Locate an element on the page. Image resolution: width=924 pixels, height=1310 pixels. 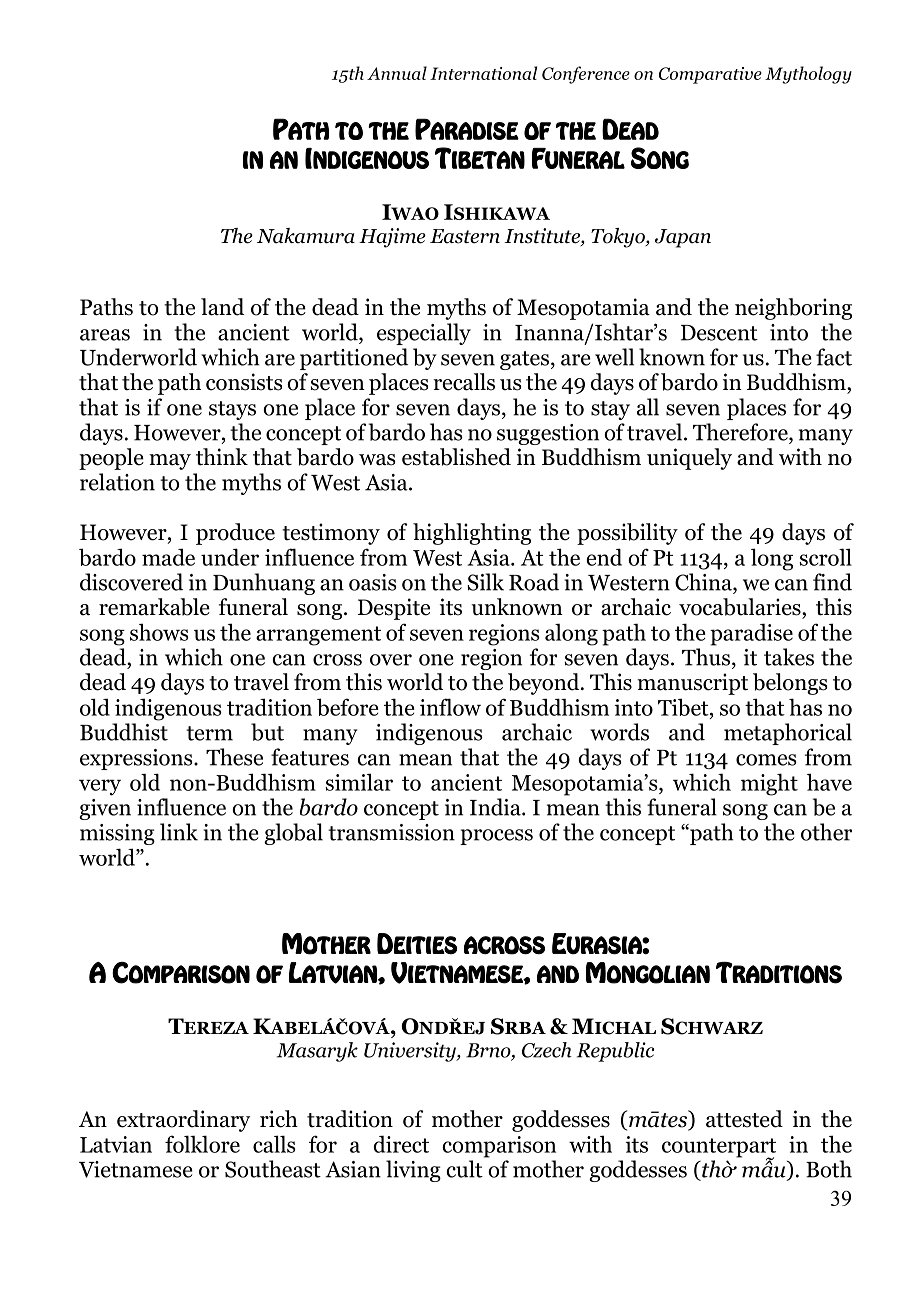
produce is located at coordinates (235, 534).
